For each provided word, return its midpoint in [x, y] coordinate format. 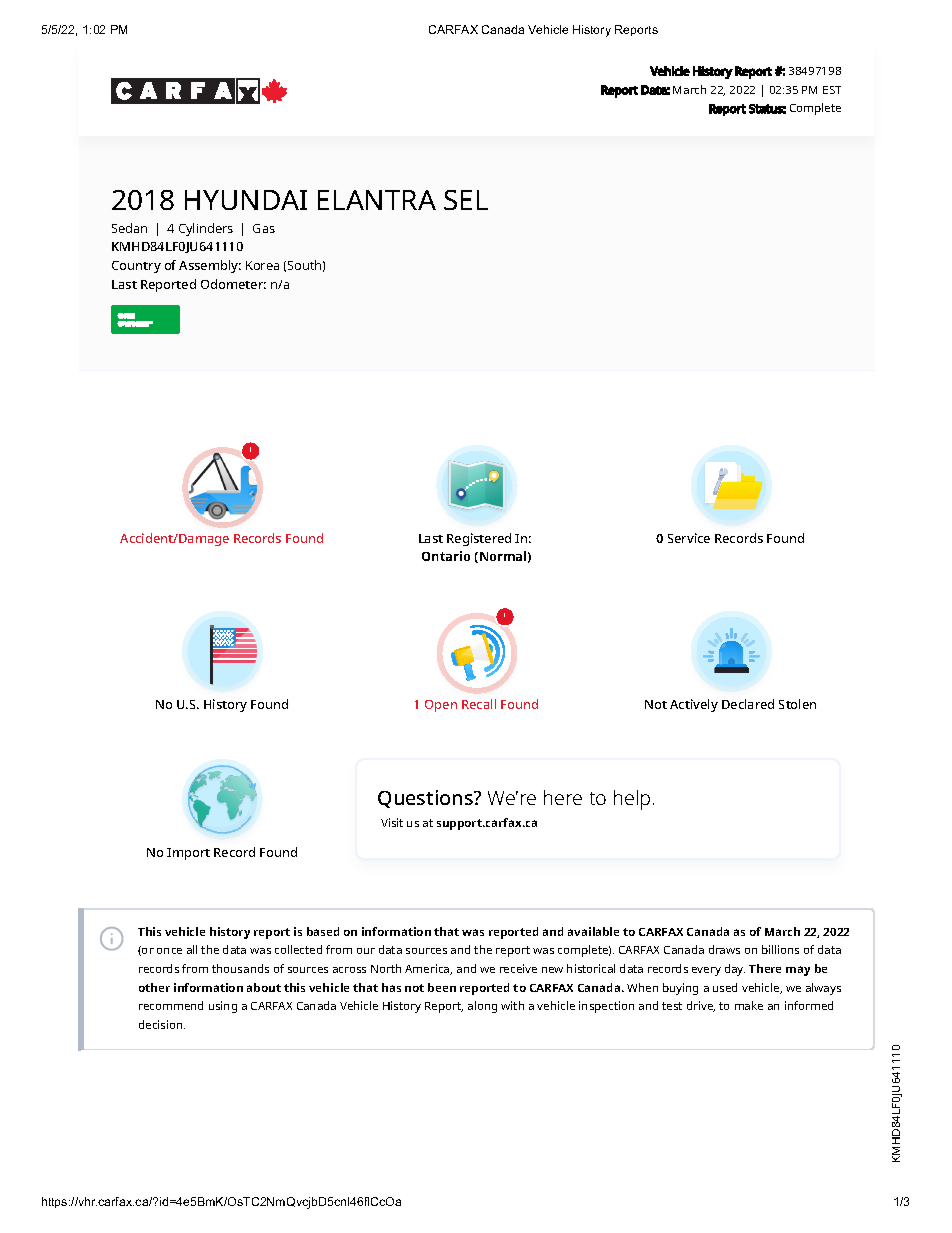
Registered [479, 539]
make [749, 1005]
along [482, 1007]
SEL [466, 200]
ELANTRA [377, 200]
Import [188, 854]
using [223, 1007]
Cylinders [206, 229]
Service [689, 538]
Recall [479, 704]
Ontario [446, 556]
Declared [748, 704]
